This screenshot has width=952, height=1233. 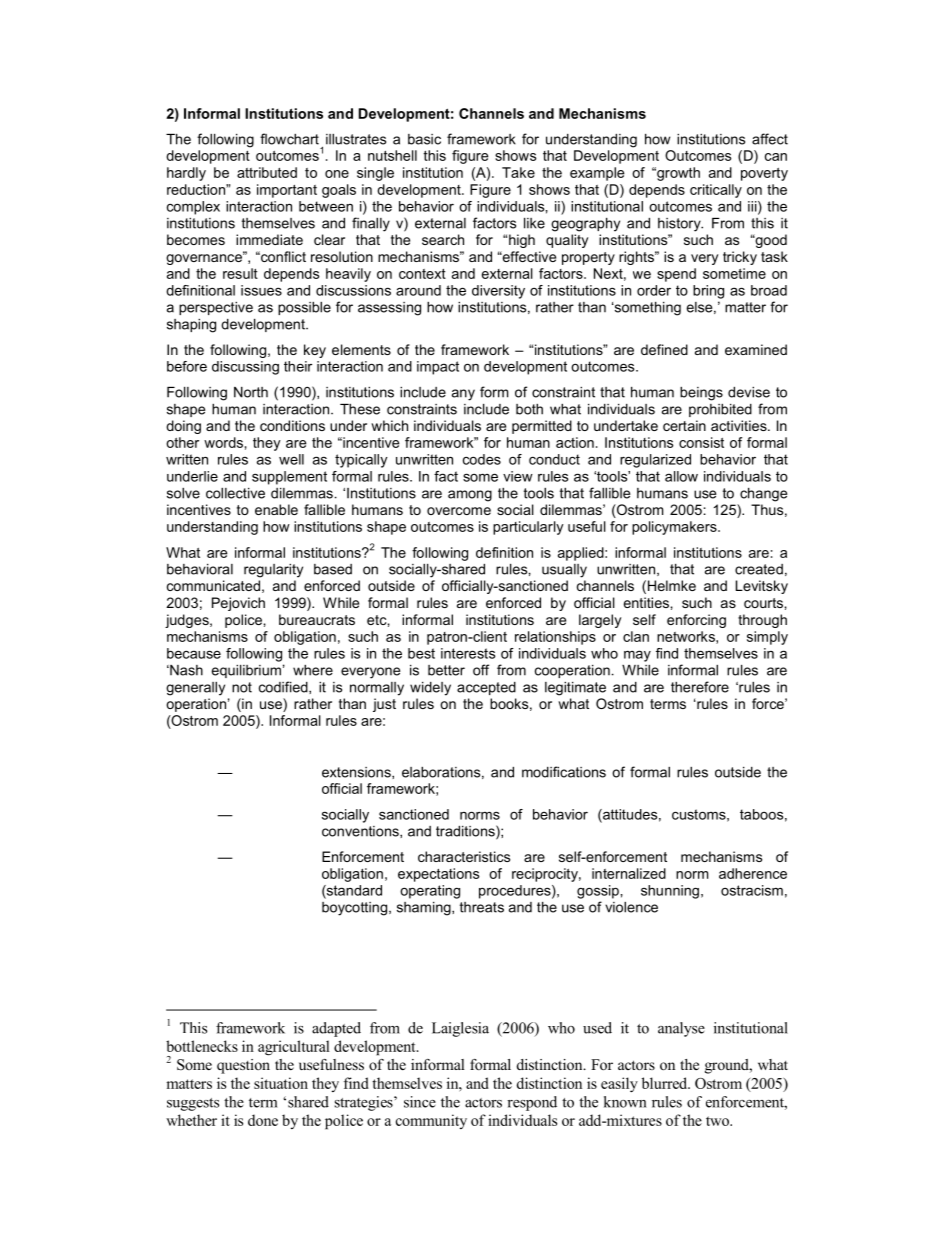 What do you see at coordinates (468, 653) in the screenshot?
I see `interests` at bounding box center [468, 653].
